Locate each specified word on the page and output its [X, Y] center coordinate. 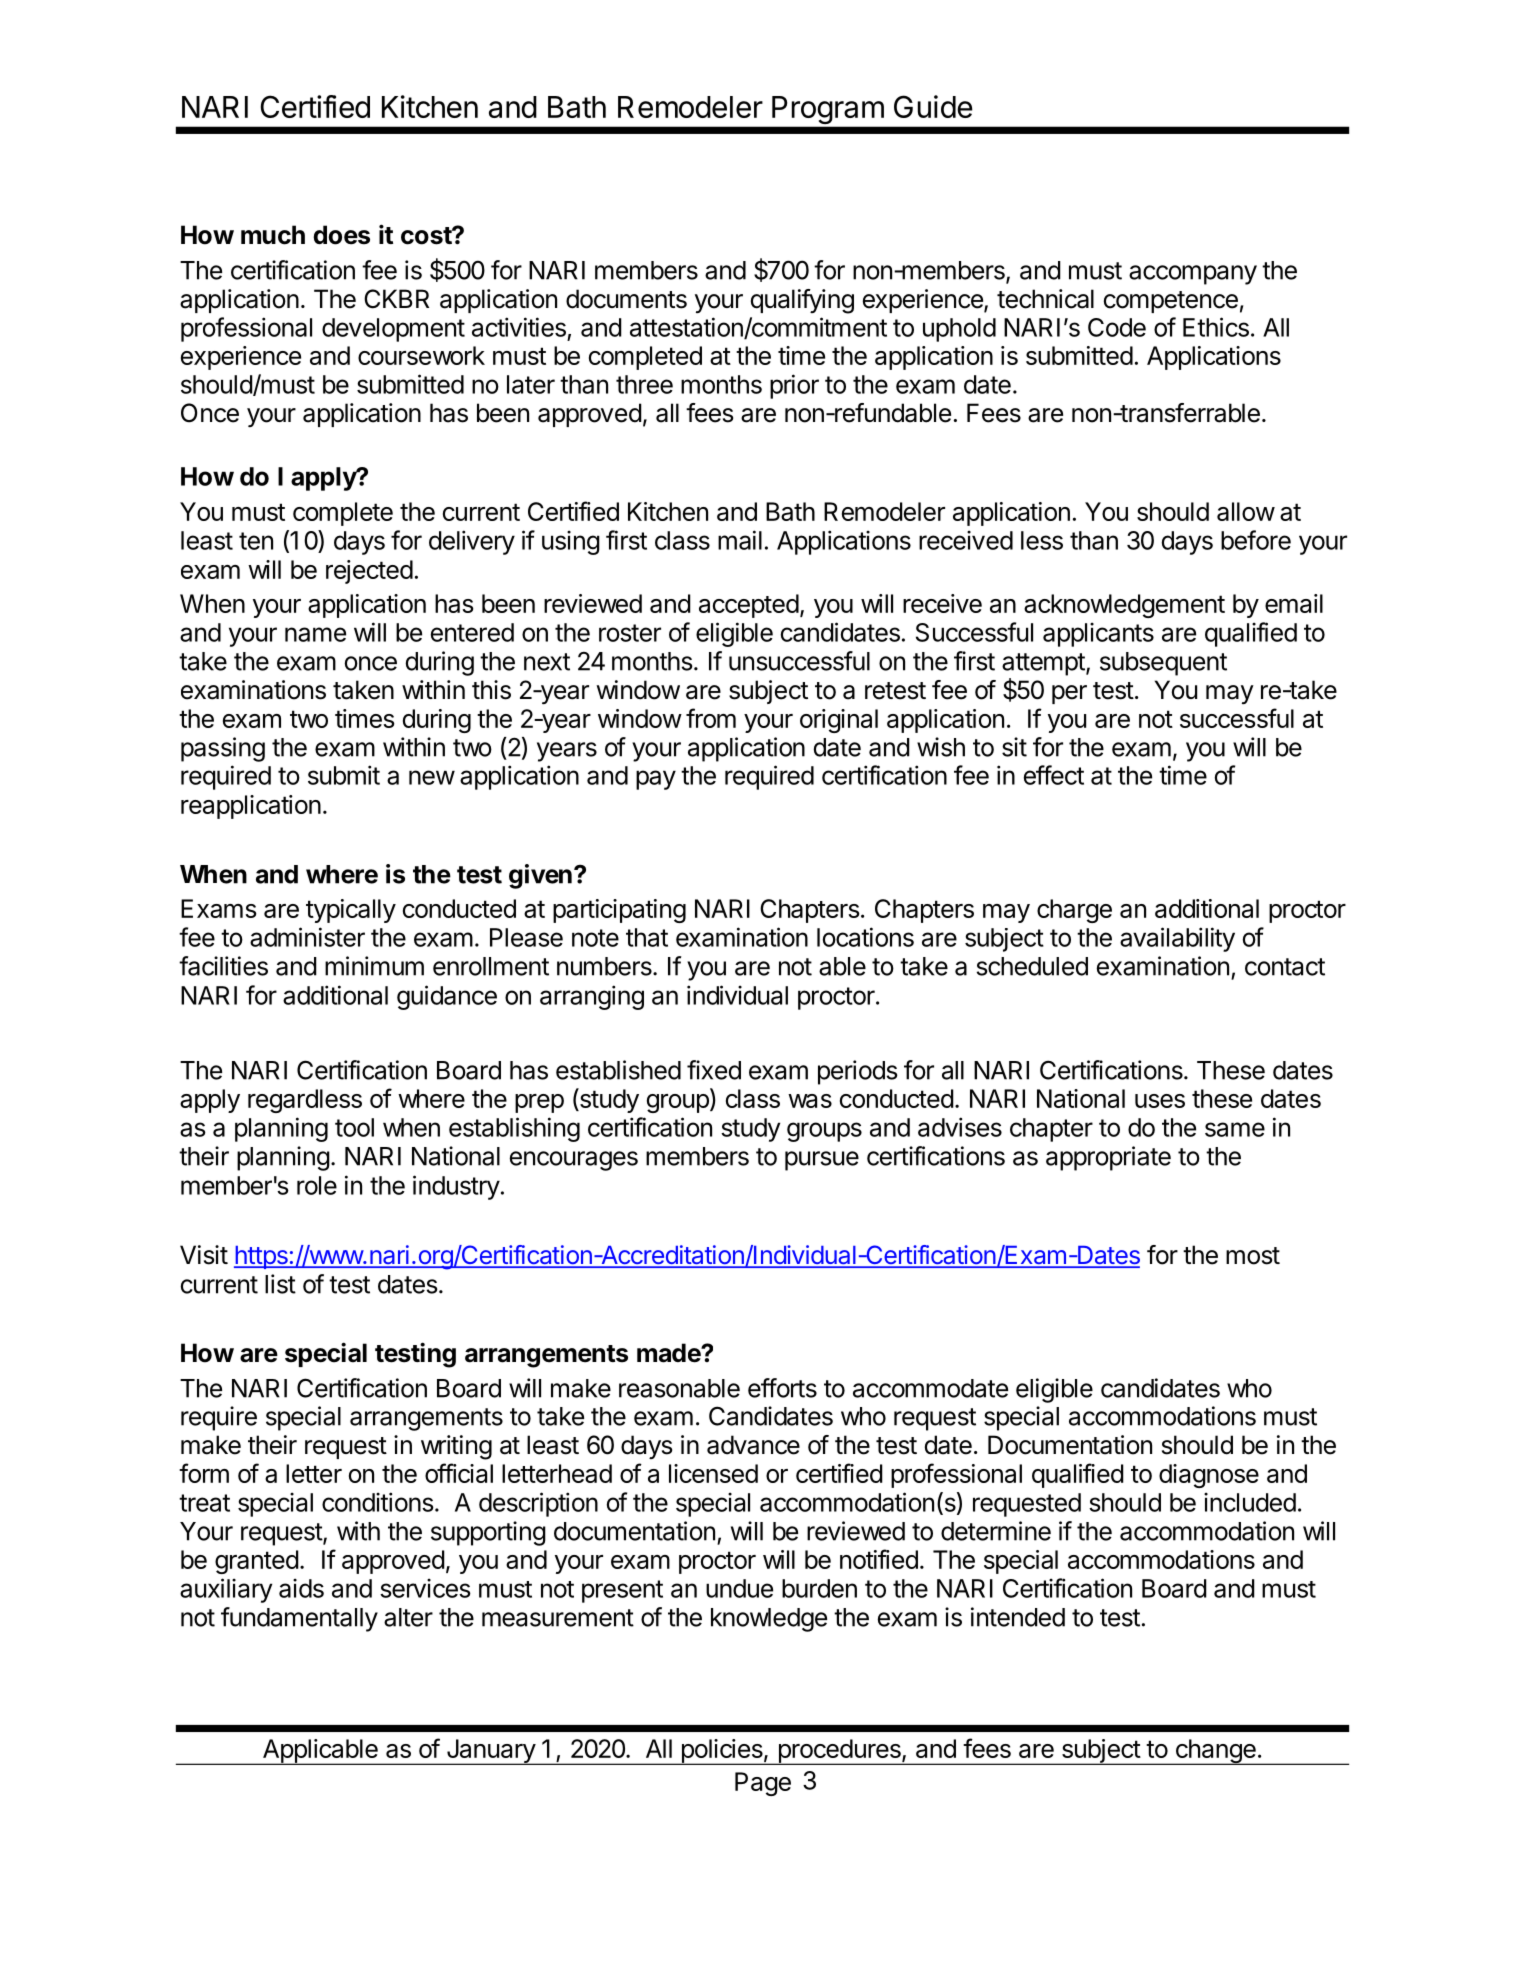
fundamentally [299, 1619]
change [1215, 1752]
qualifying [802, 301]
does [341, 235]
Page [763, 1784]
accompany [1193, 275]
